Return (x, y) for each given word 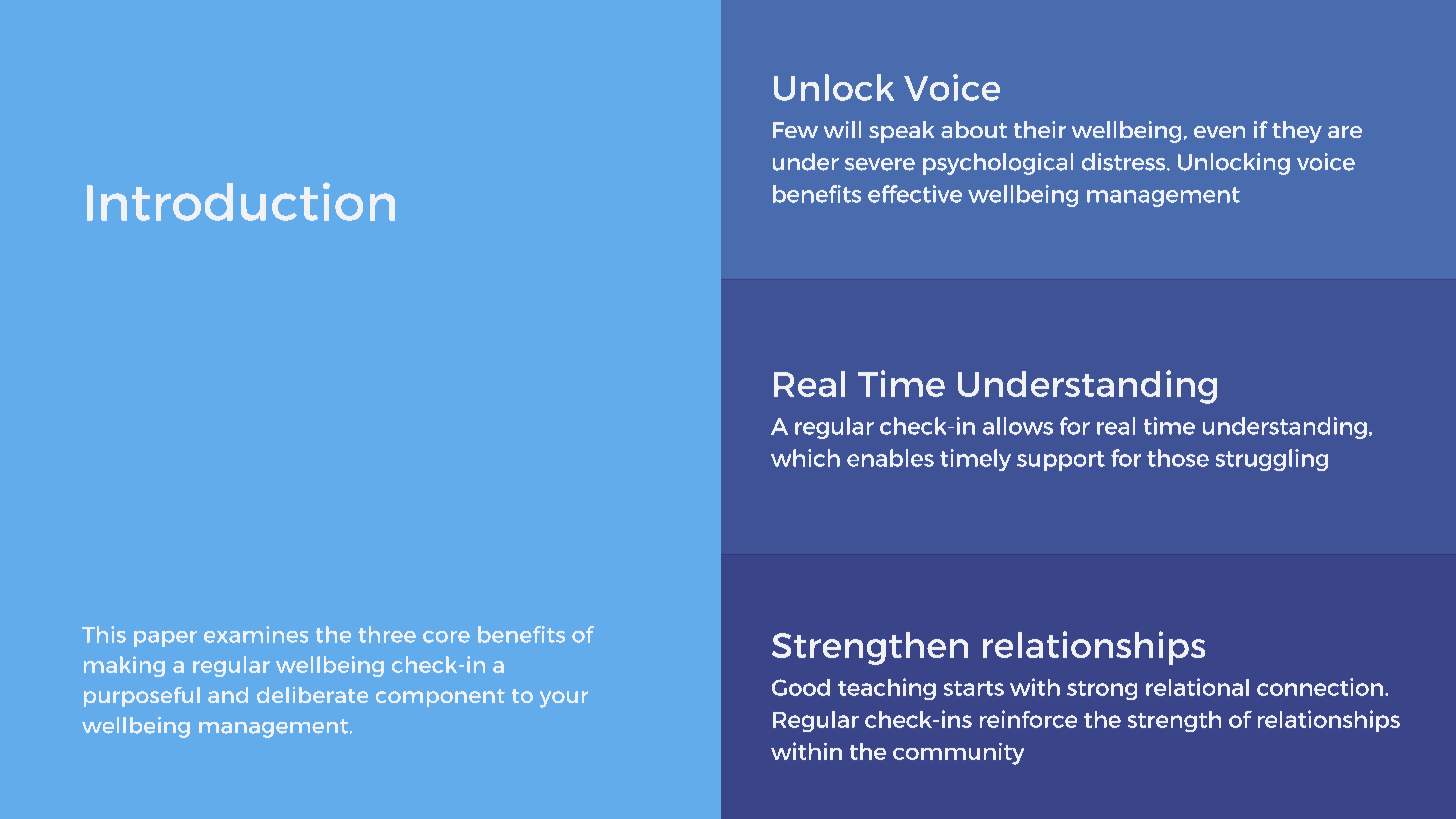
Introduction (241, 201)
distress (1125, 162)
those (1178, 458)
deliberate (312, 695)
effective (915, 194)
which (805, 458)
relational (1197, 687)
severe (880, 164)
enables (890, 458)
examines (256, 634)
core (446, 637)
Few (795, 130)
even (1219, 132)
